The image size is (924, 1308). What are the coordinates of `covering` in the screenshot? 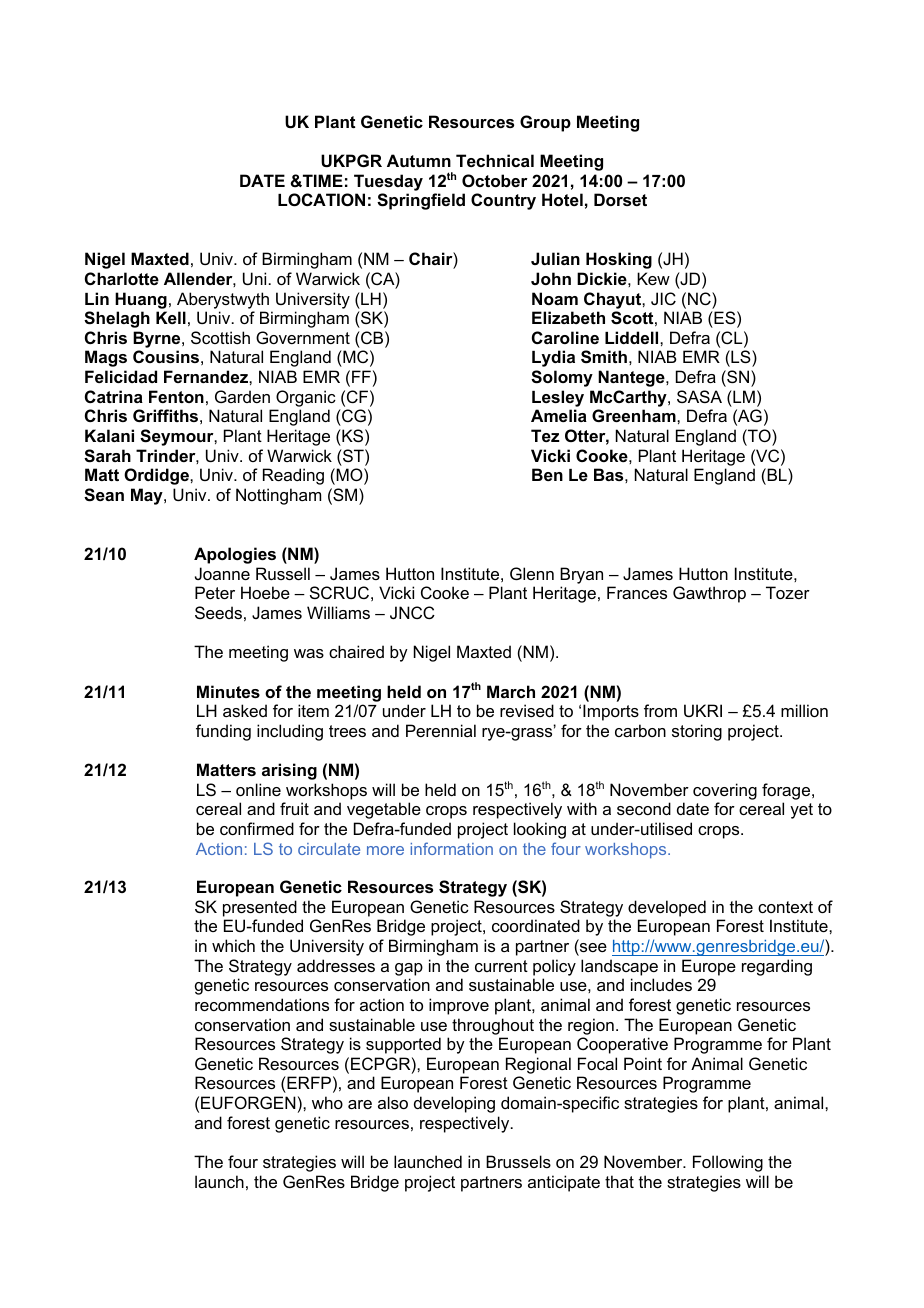 It's located at (725, 793).
